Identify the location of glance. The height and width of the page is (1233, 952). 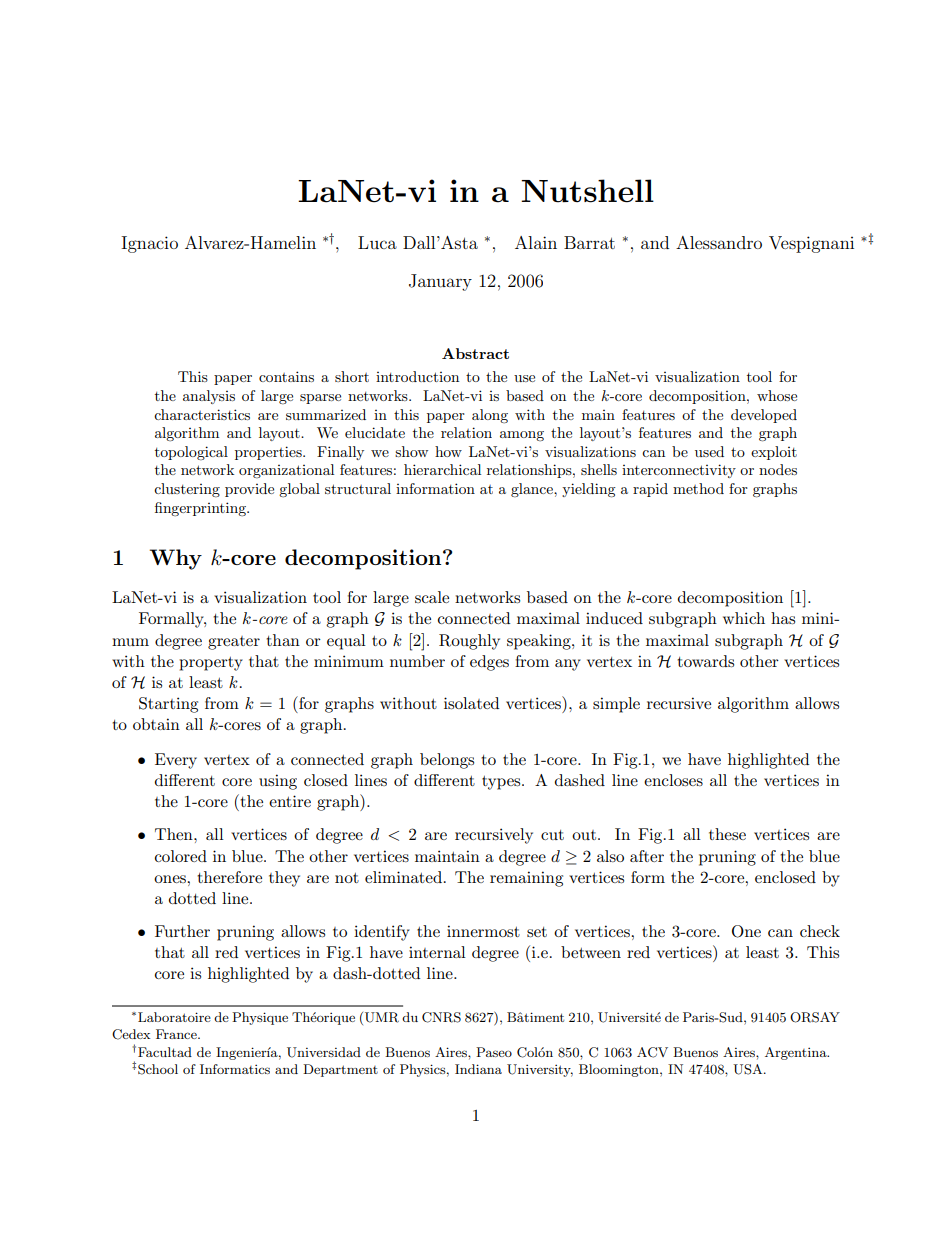
(533, 490).
